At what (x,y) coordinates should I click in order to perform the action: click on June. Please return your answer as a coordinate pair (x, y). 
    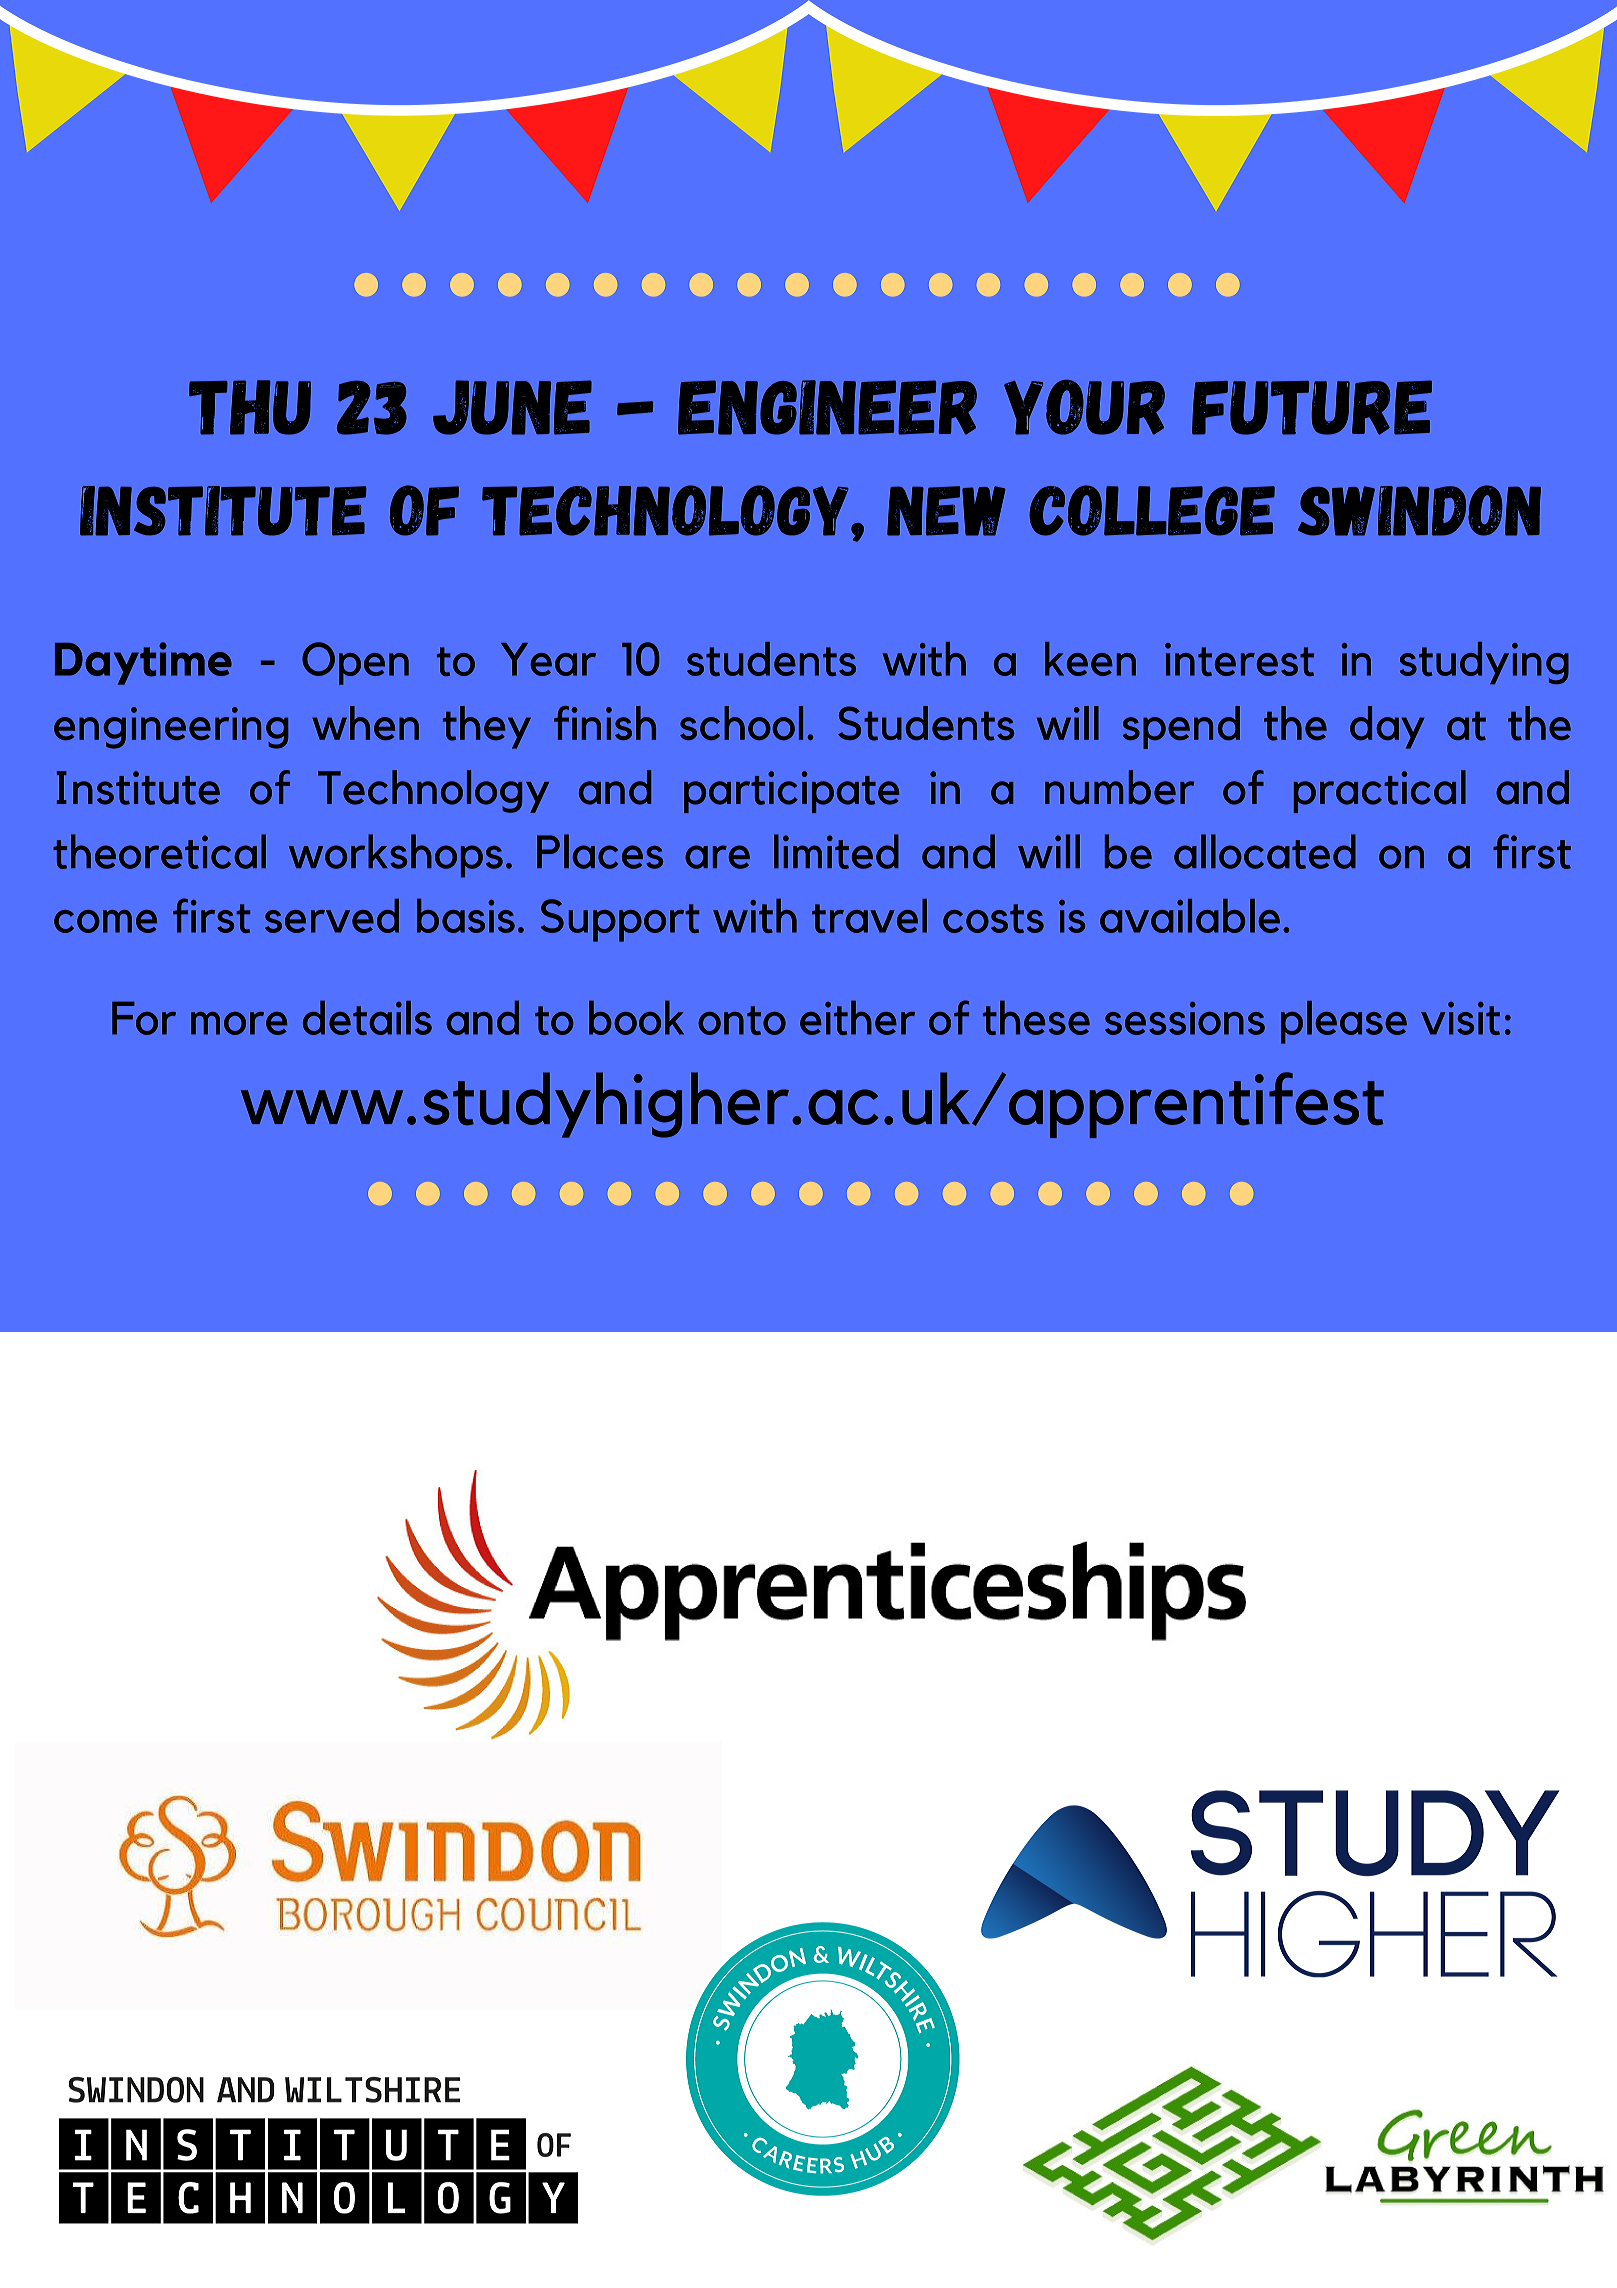
    Looking at the image, I should click on (512, 407).
